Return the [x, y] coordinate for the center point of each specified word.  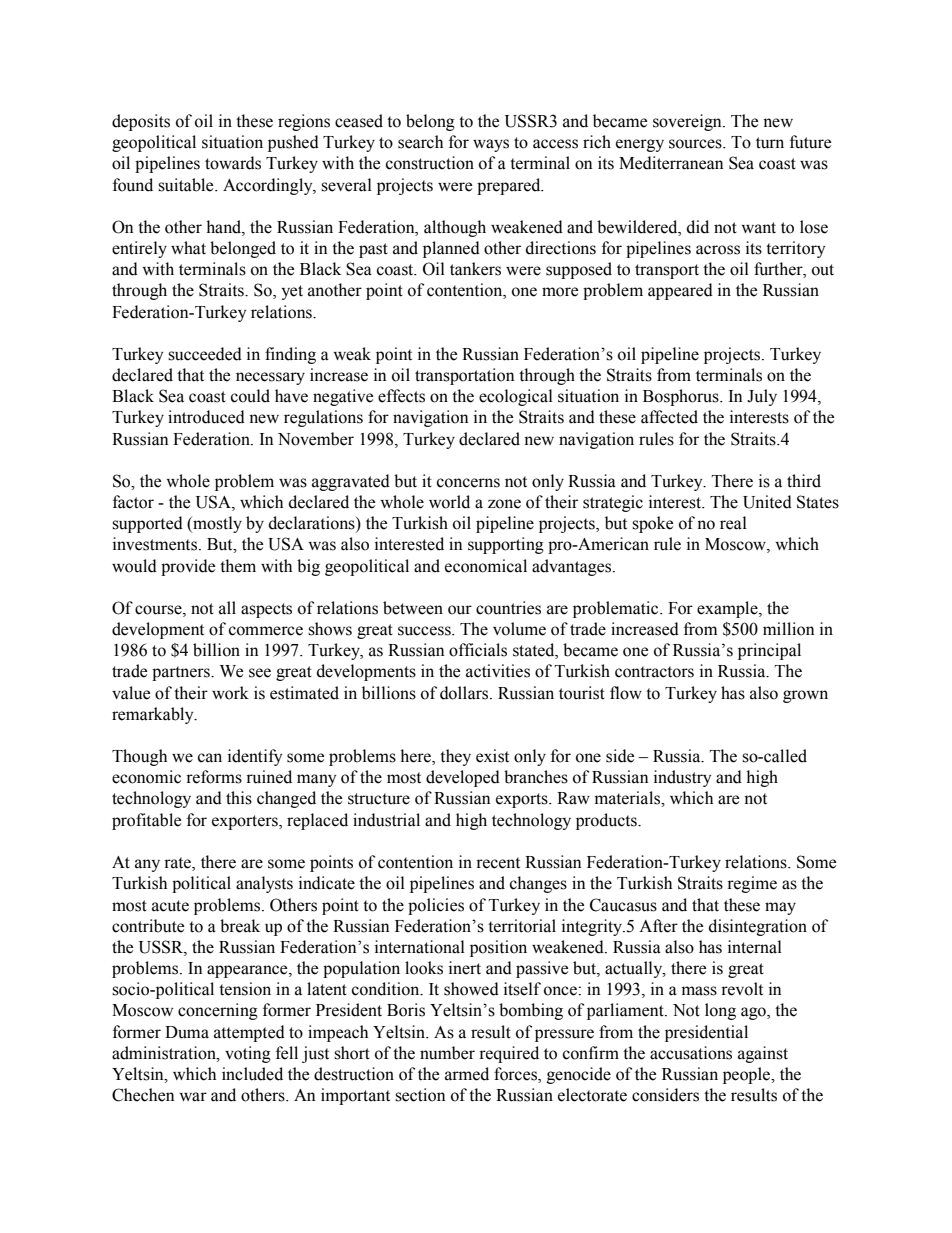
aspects [266, 610]
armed [467, 1074]
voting [248, 1054]
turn [770, 143]
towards [233, 163]
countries [508, 608]
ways [491, 145]
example [728, 609]
